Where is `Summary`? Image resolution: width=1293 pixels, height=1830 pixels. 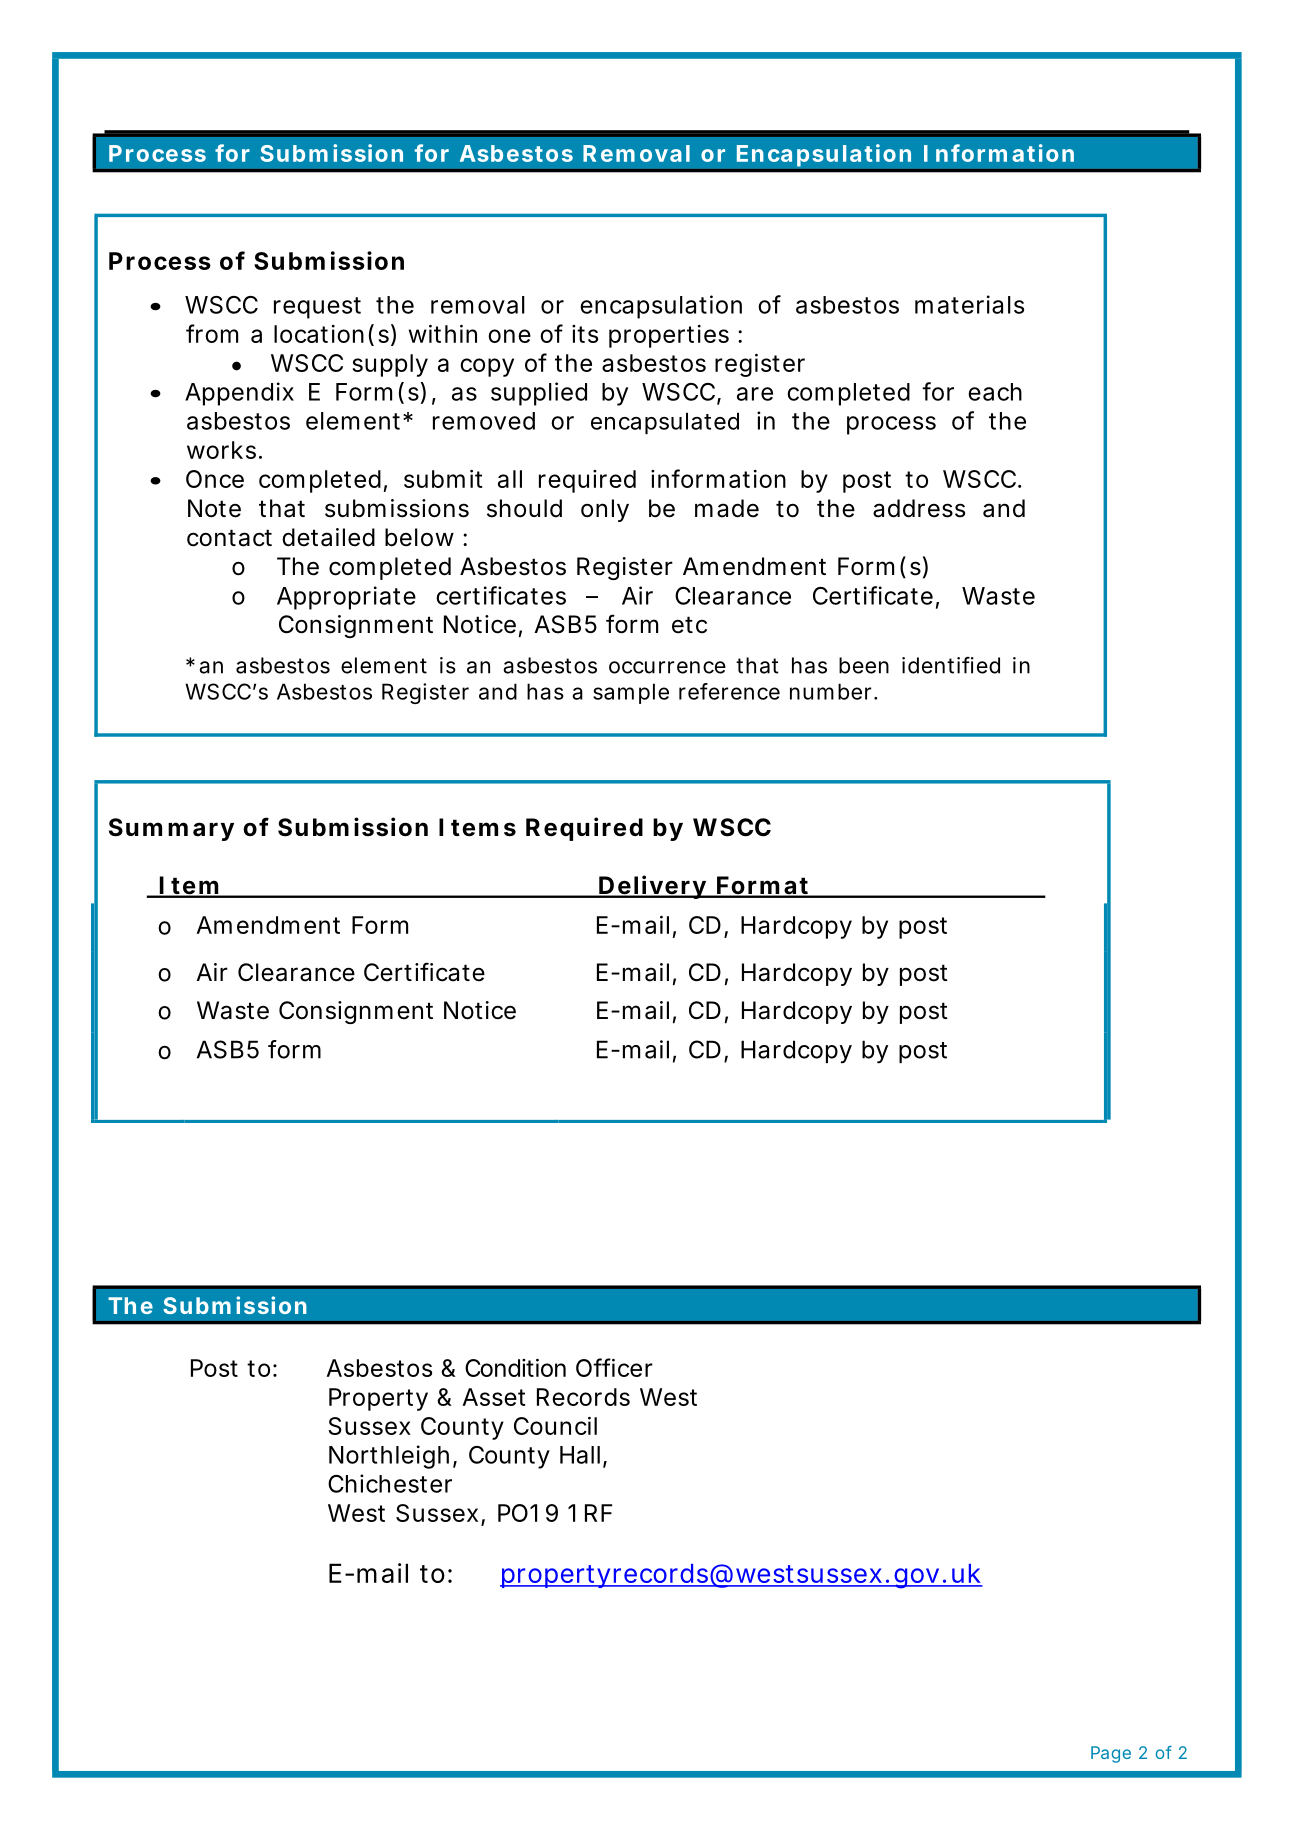
Summary is located at coordinates (171, 829).
